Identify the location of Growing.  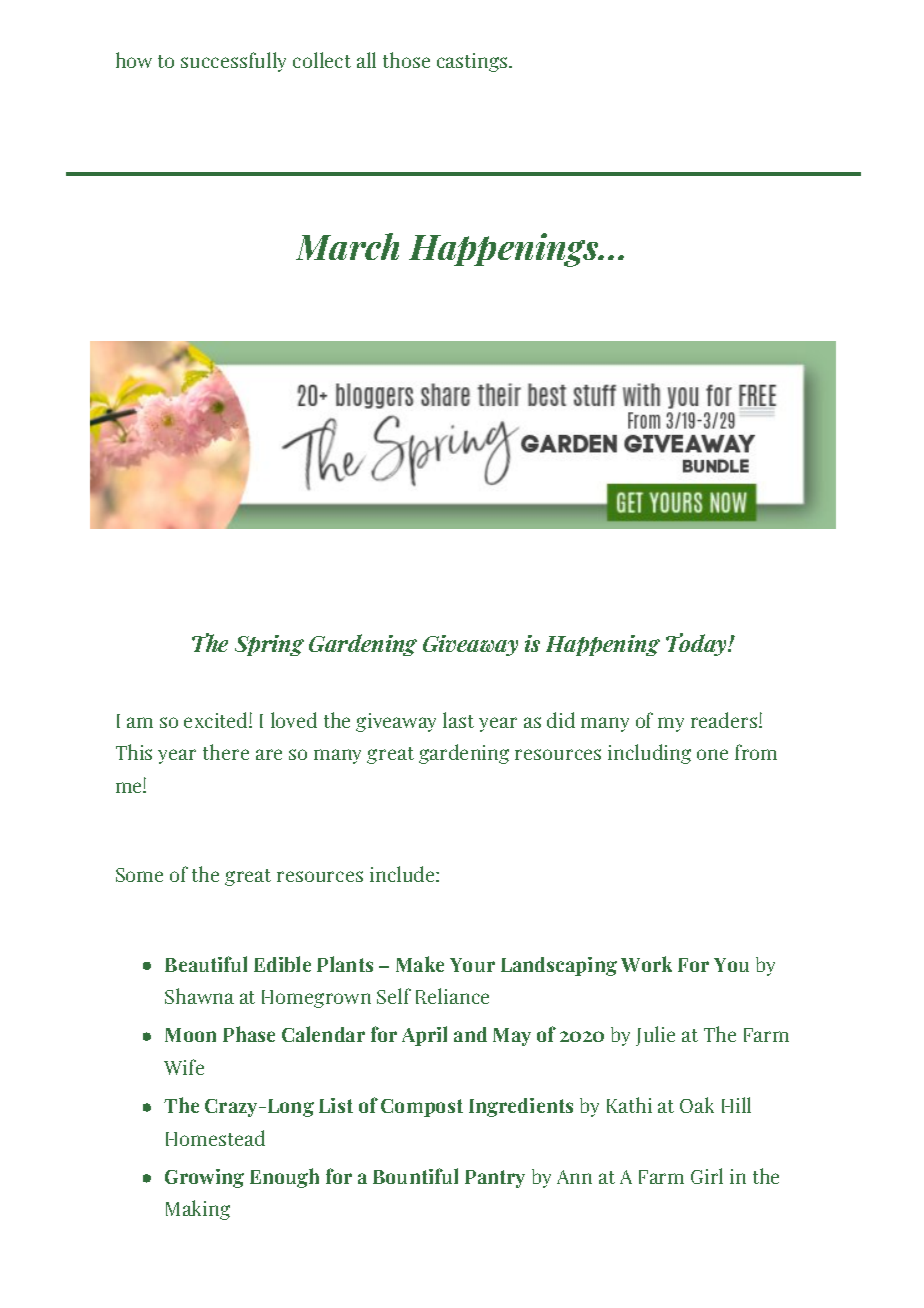
(204, 1178).
